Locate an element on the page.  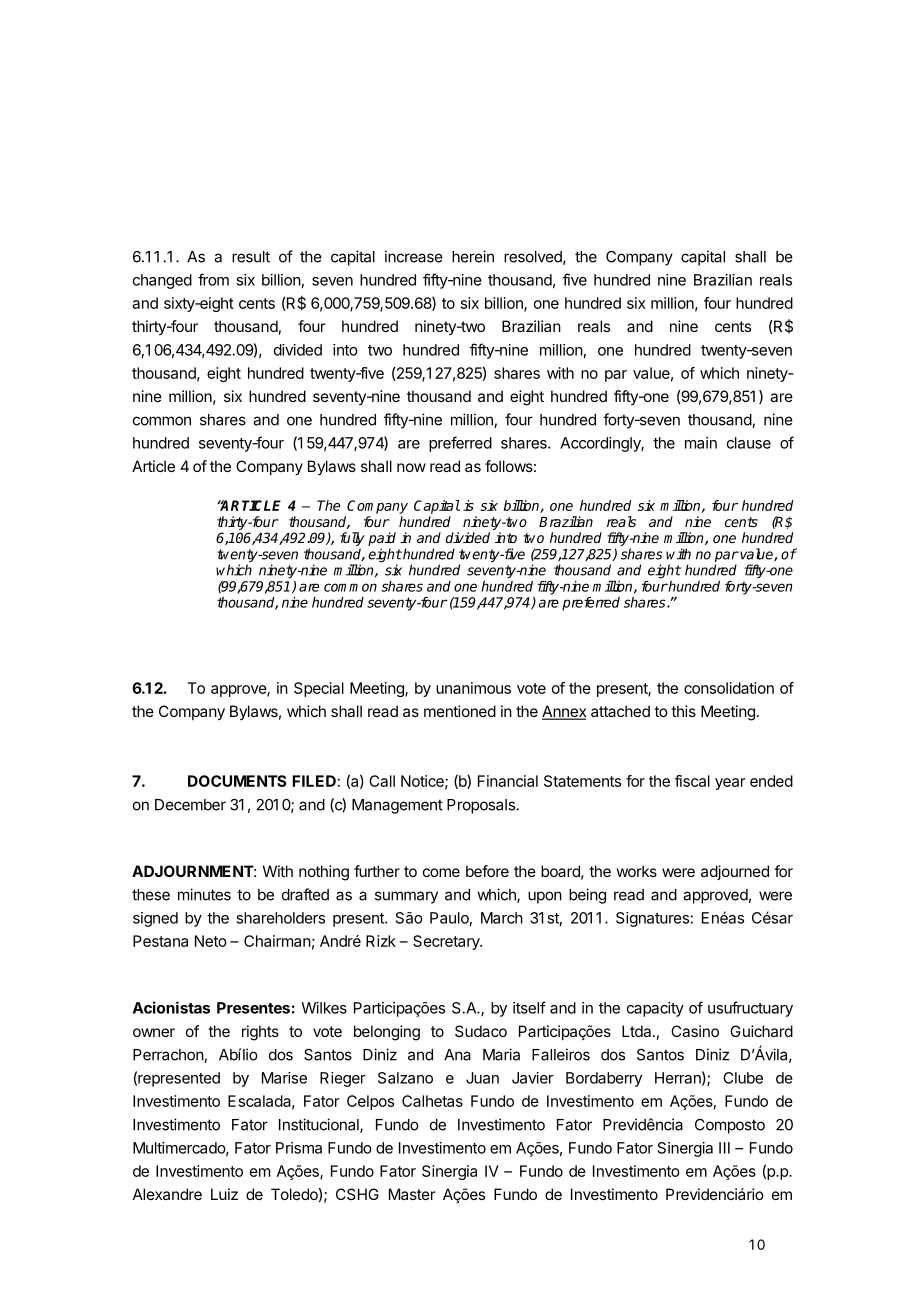
clause is located at coordinates (749, 443).
